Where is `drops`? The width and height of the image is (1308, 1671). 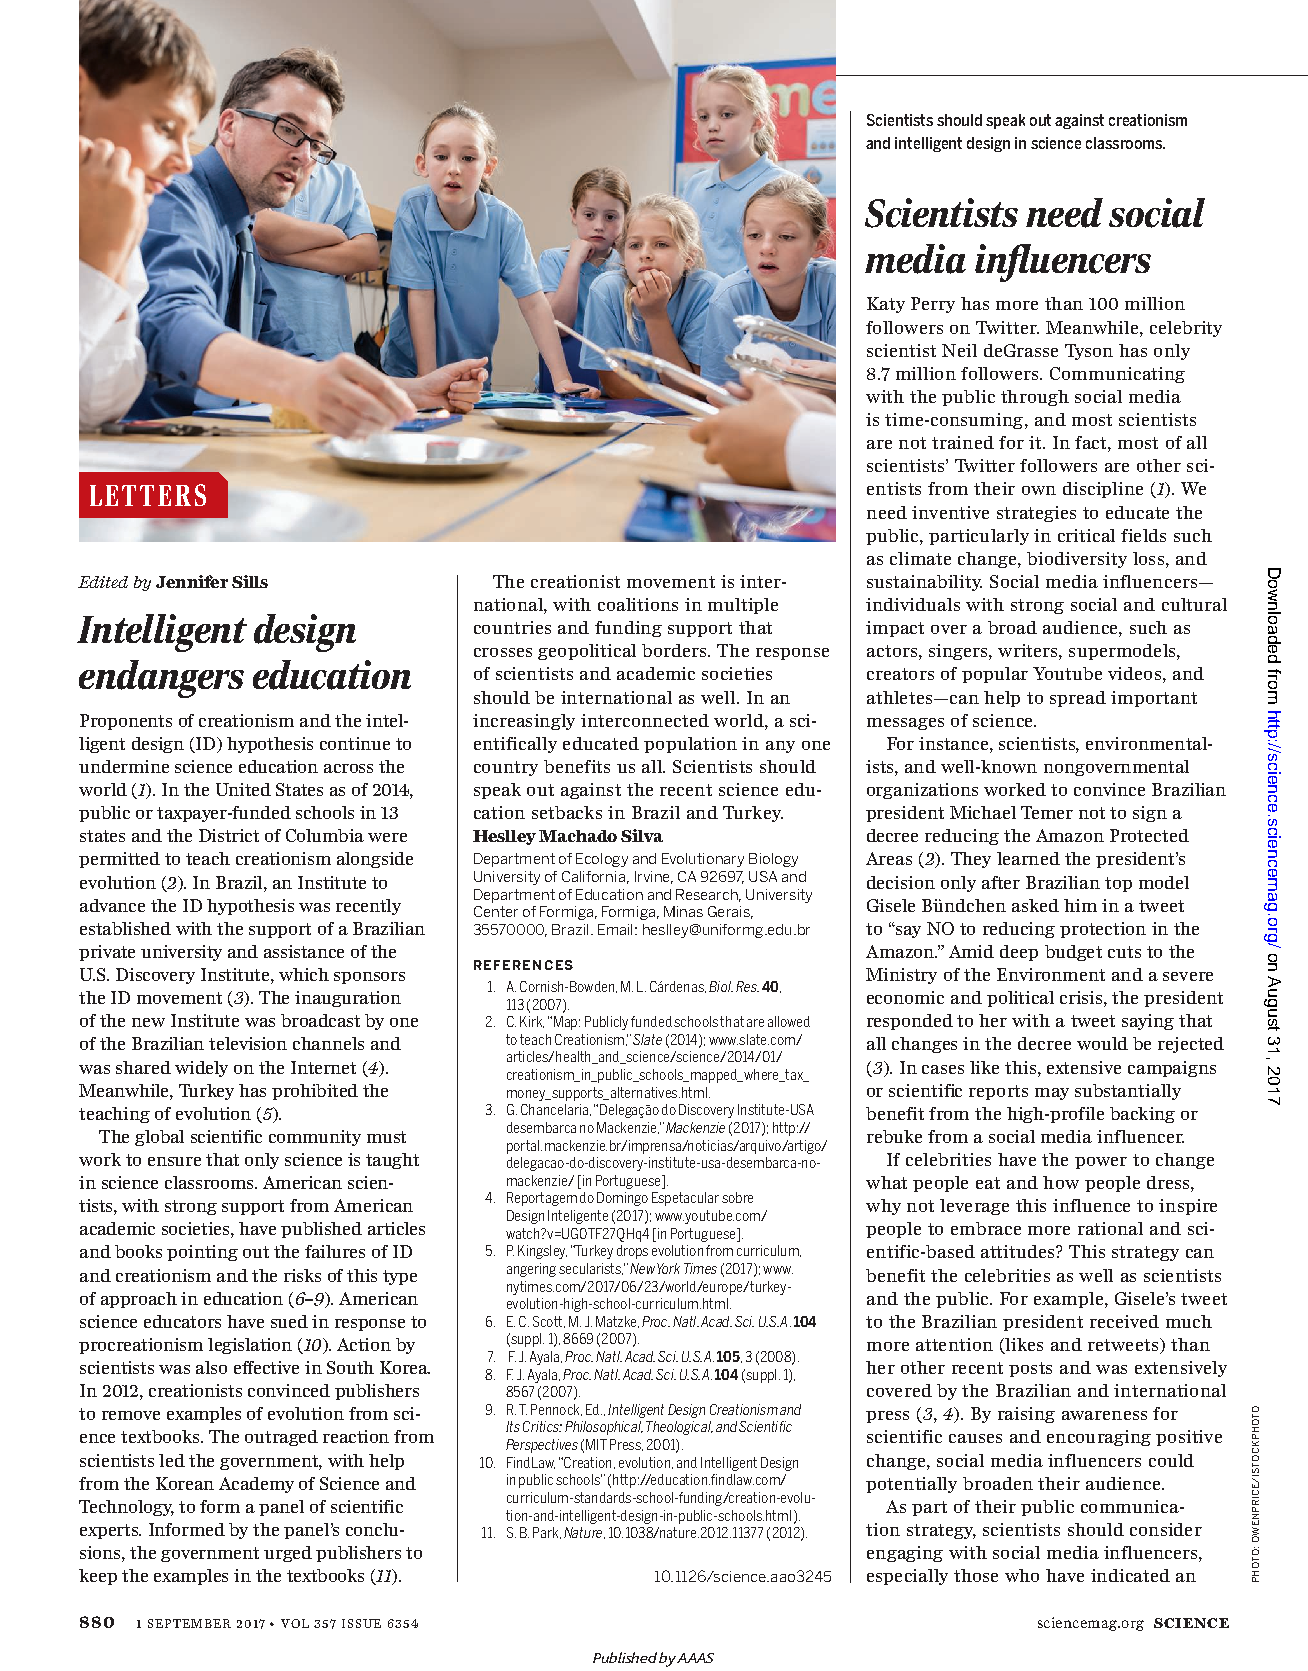
drops is located at coordinates (632, 1252).
